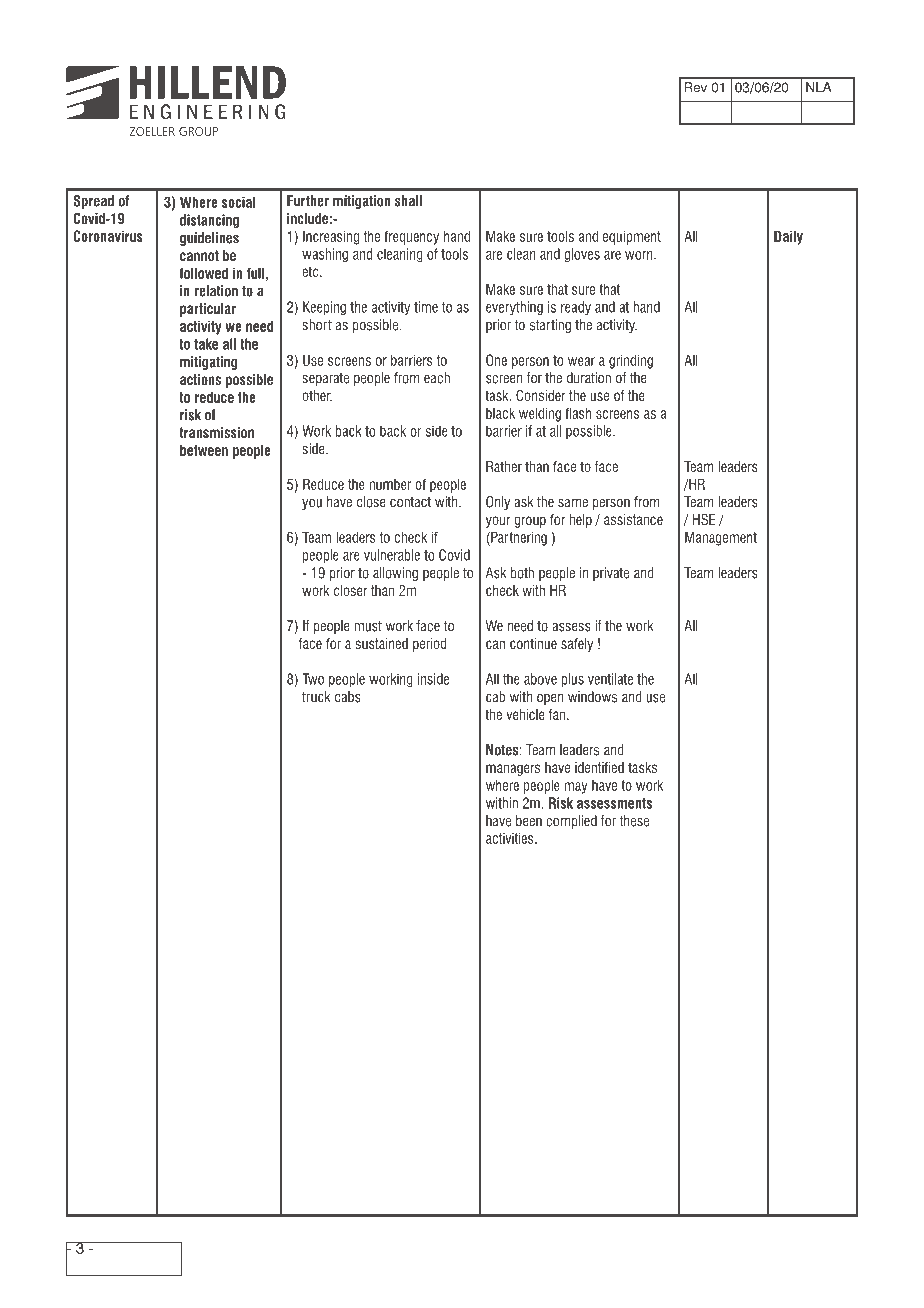 The height and width of the document is (1308, 924). What do you see at coordinates (610, 679) in the document?
I see `ventilate` at bounding box center [610, 679].
